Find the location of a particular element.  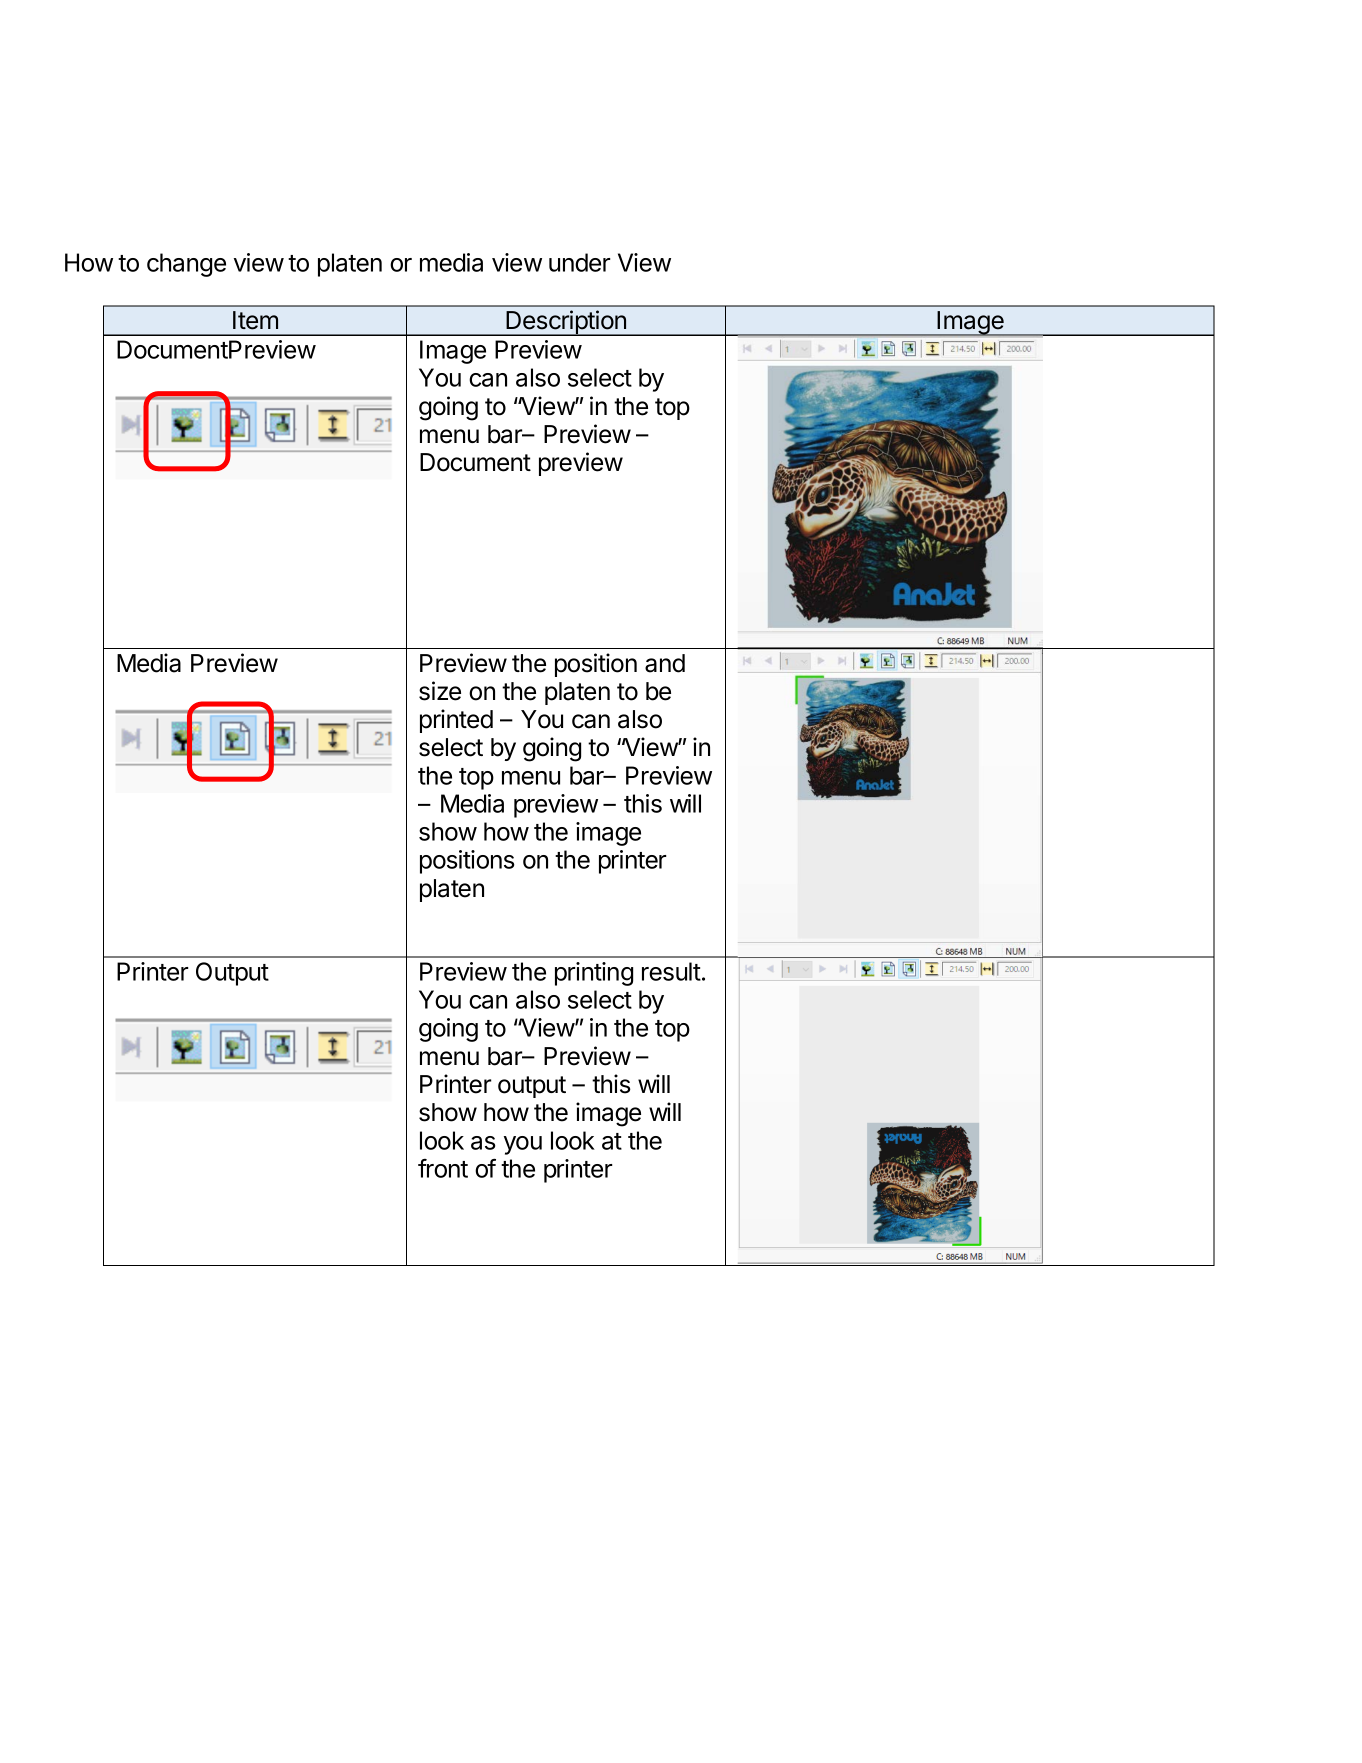

change is located at coordinates (186, 265).
